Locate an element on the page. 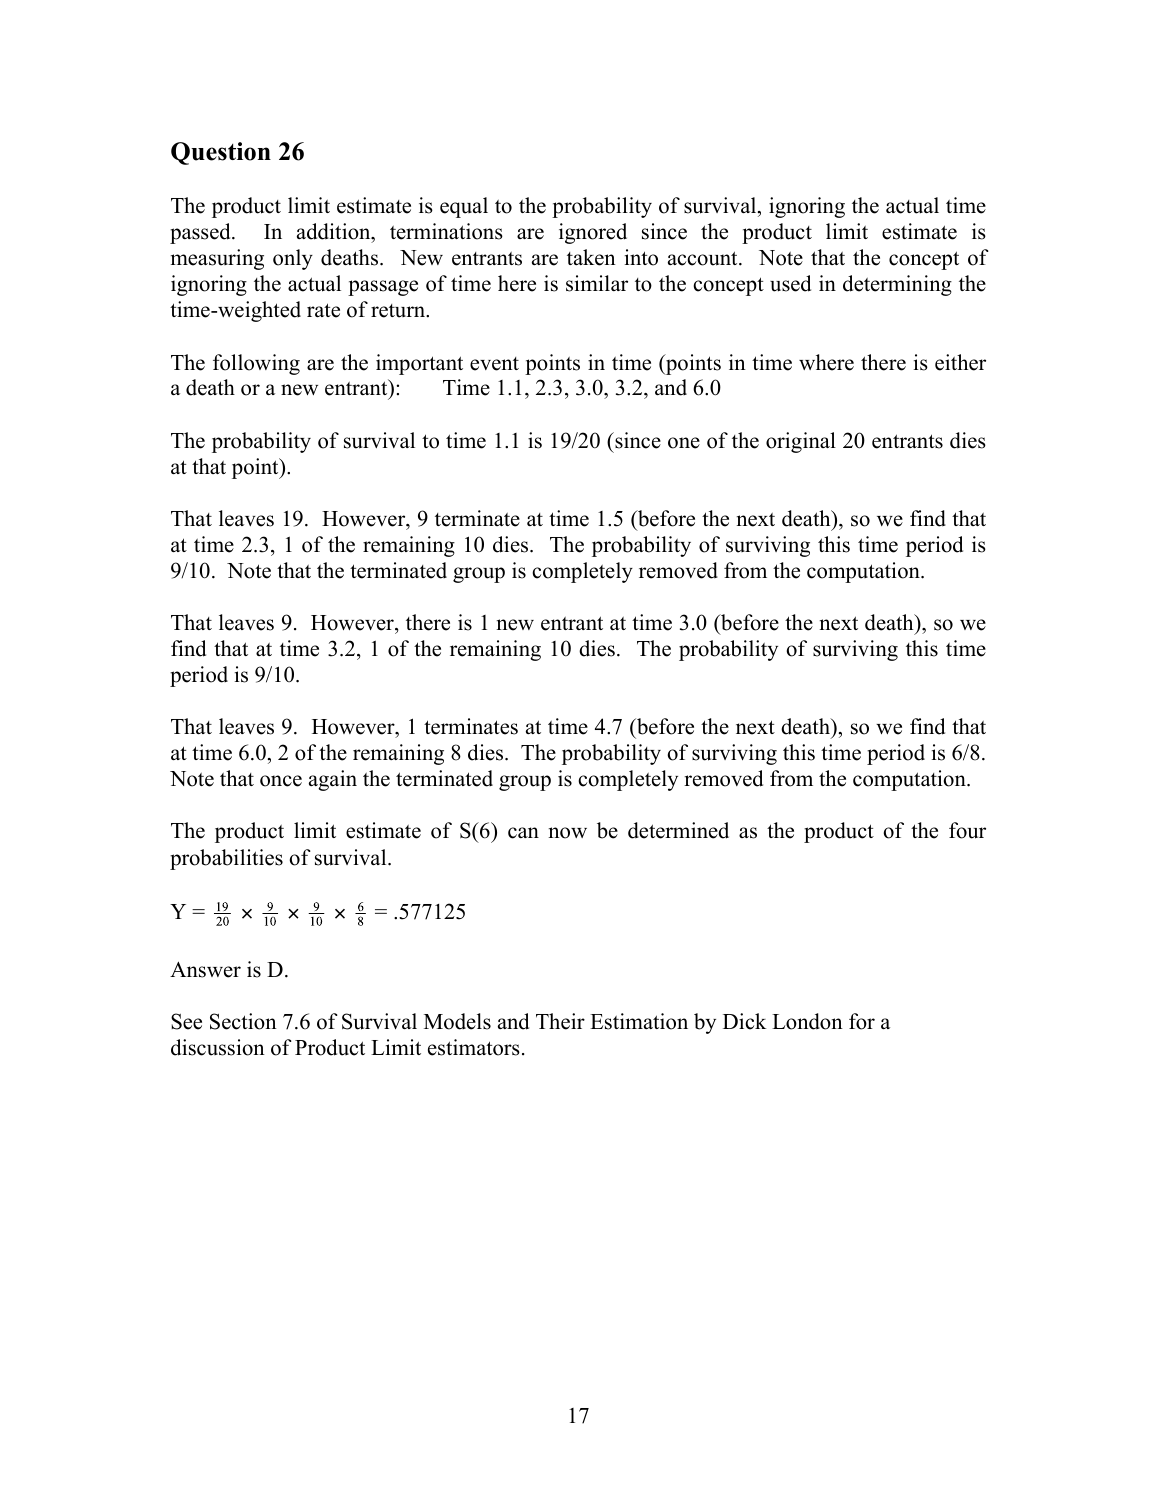 This document has width=1156, height=1496. Question is located at coordinates (221, 153).
